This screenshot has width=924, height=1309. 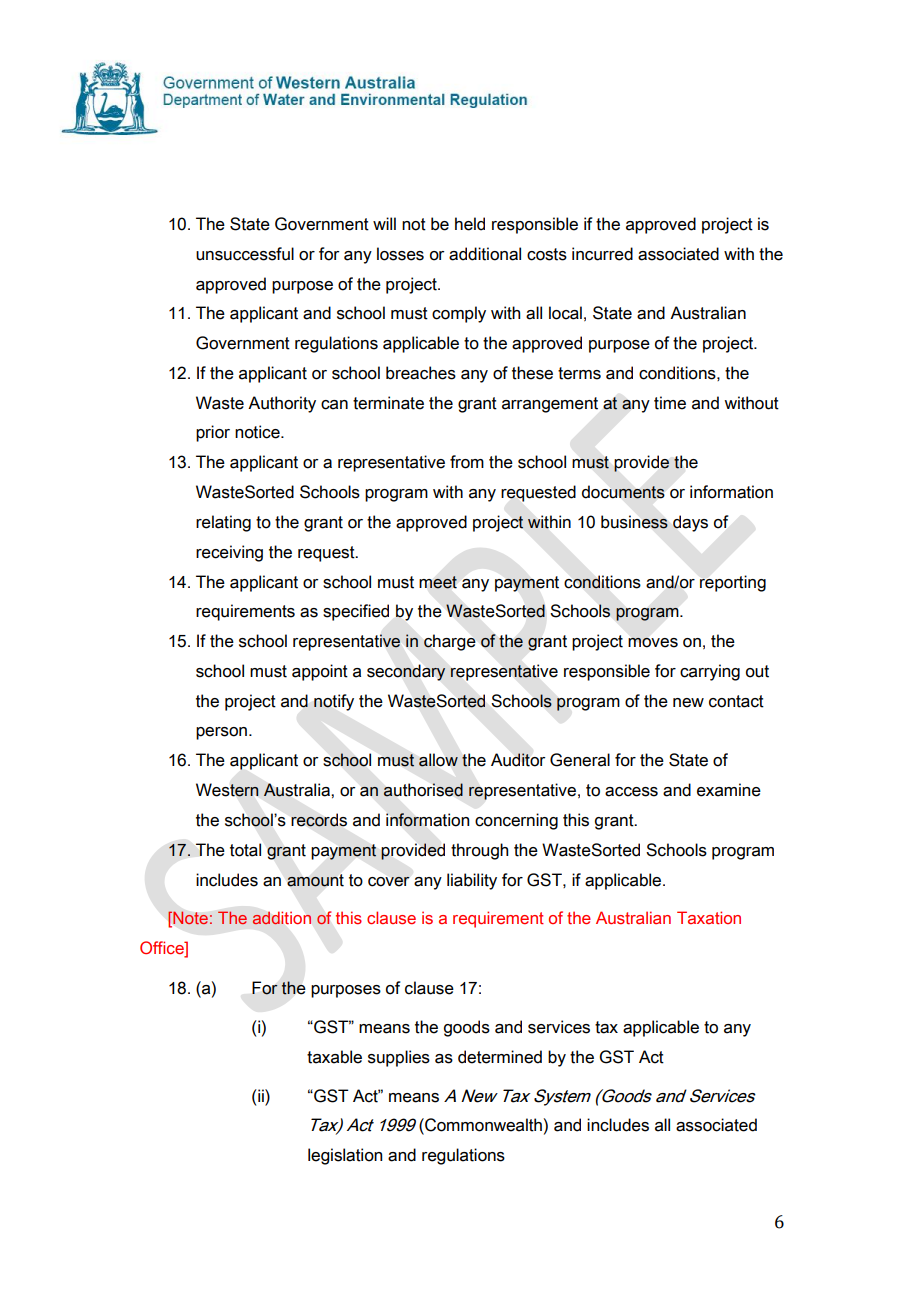 What do you see at coordinates (245, 254) in the screenshot?
I see `unsuccessful` at bounding box center [245, 254].
